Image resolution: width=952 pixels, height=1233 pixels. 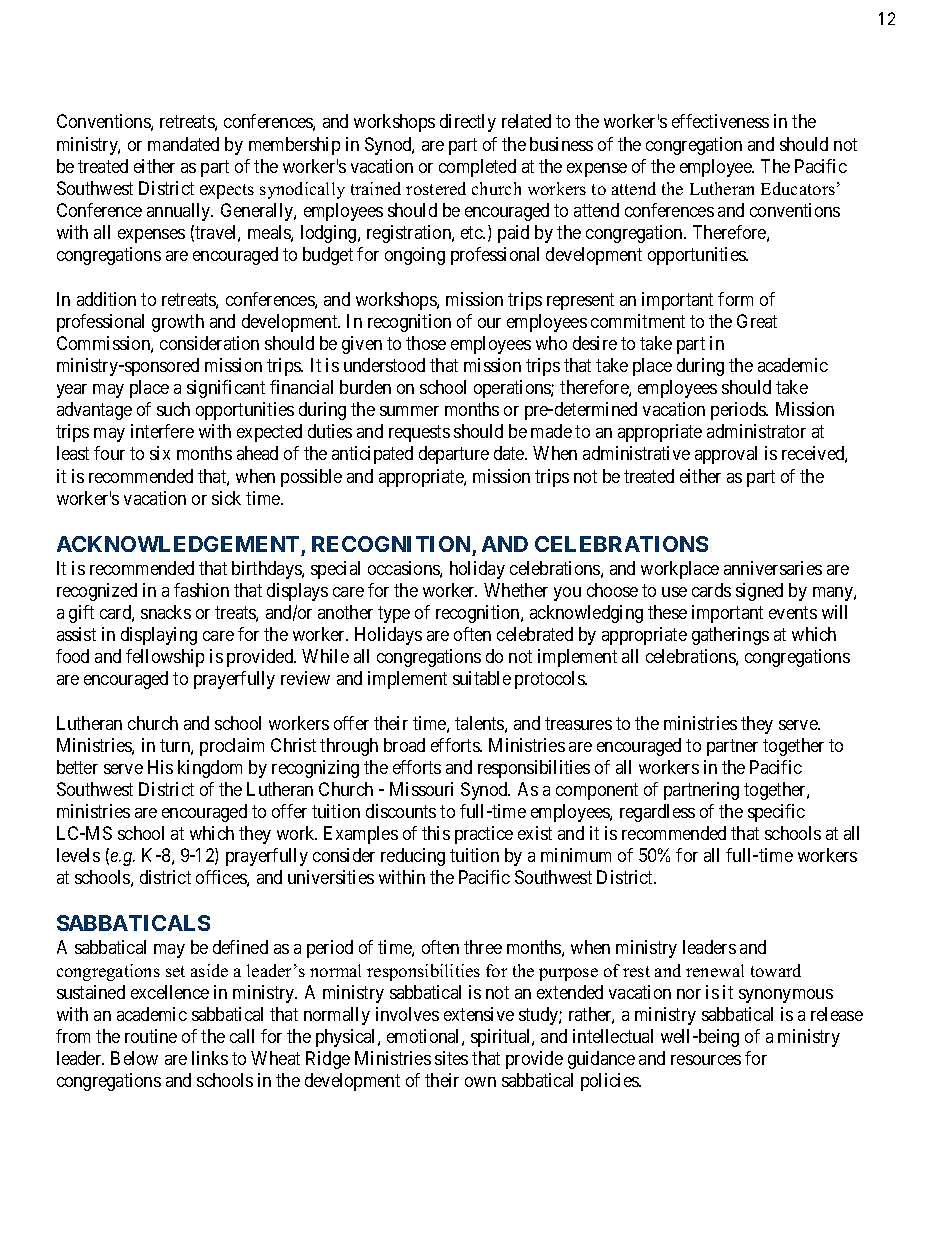 What do you see at coordinates (451, 1058) in the image?
I see `sites` at bounding box center [451, 1058].
